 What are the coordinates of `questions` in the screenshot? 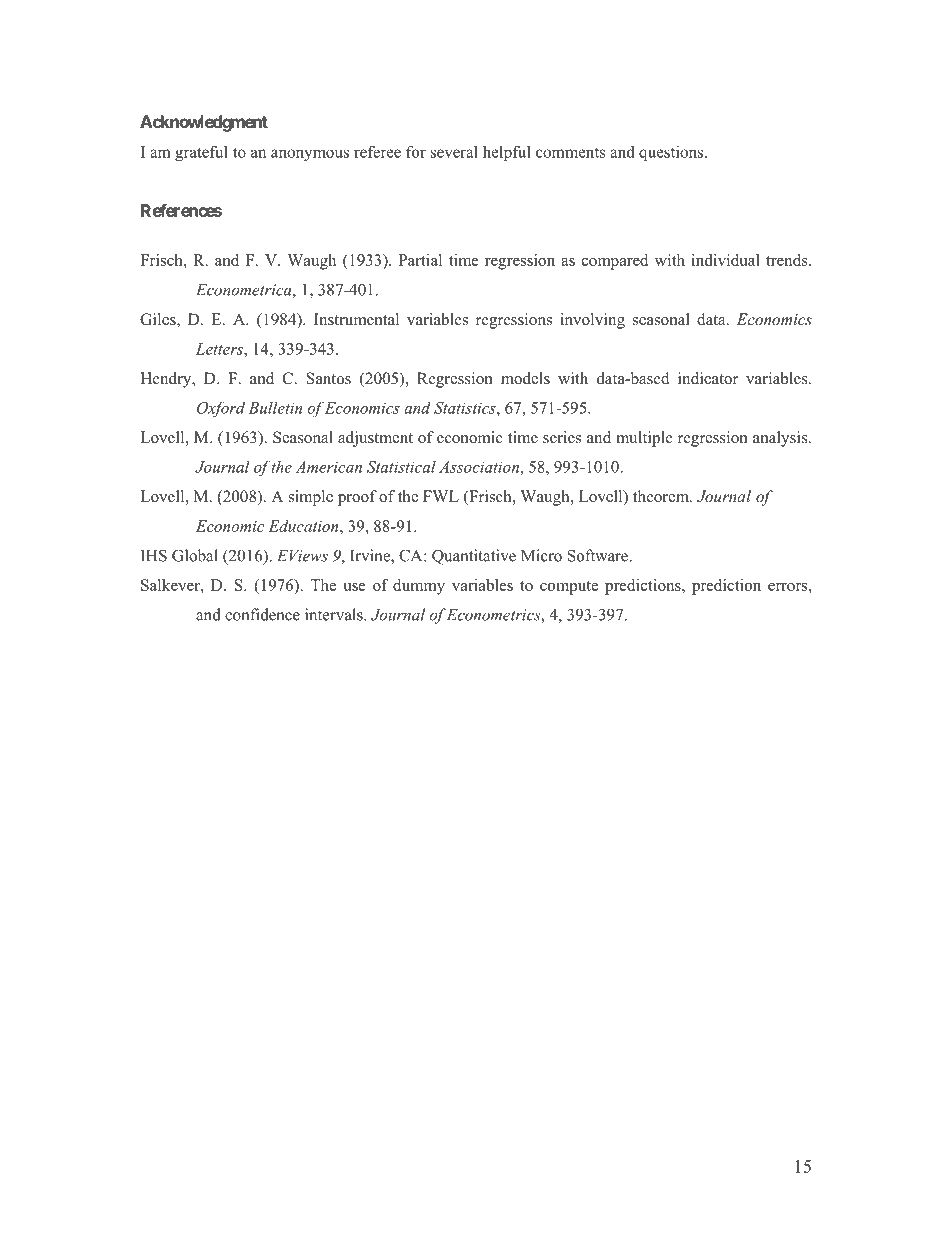 It's located at (672, 153).
